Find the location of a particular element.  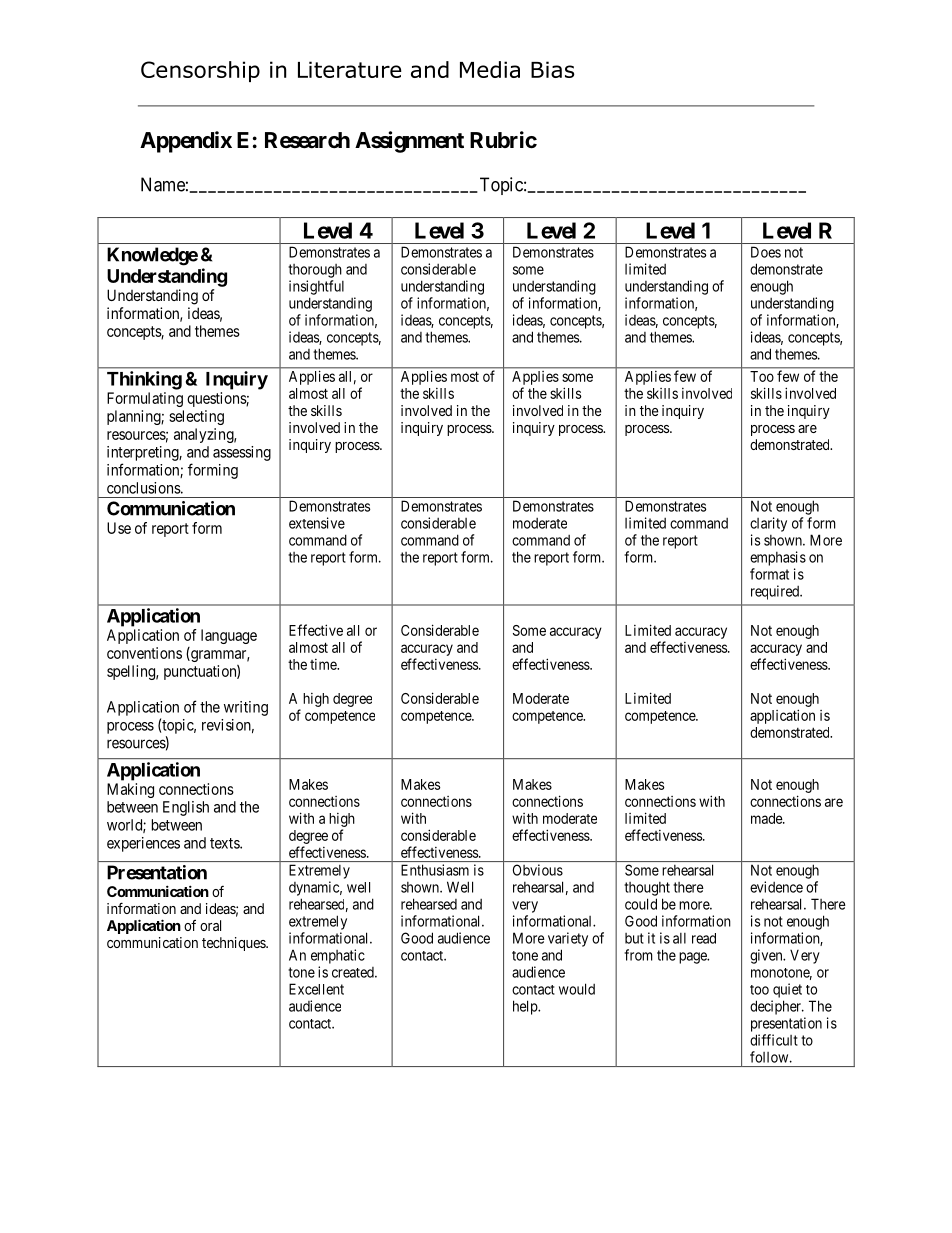

emphasis is located at coordinates (778, 558).
